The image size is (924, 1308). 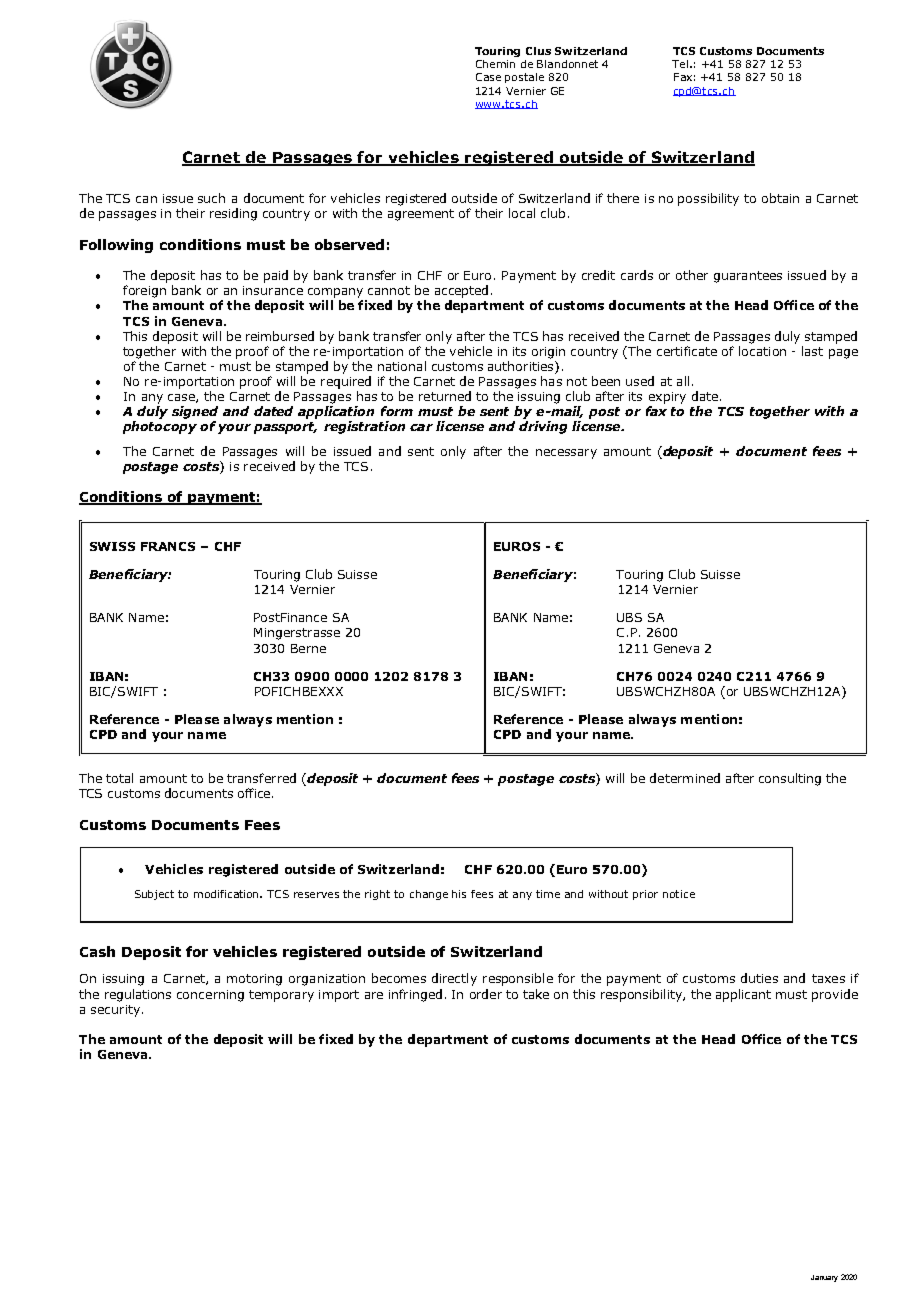 I want to click on Chemin, so click(x=495, y=64).
